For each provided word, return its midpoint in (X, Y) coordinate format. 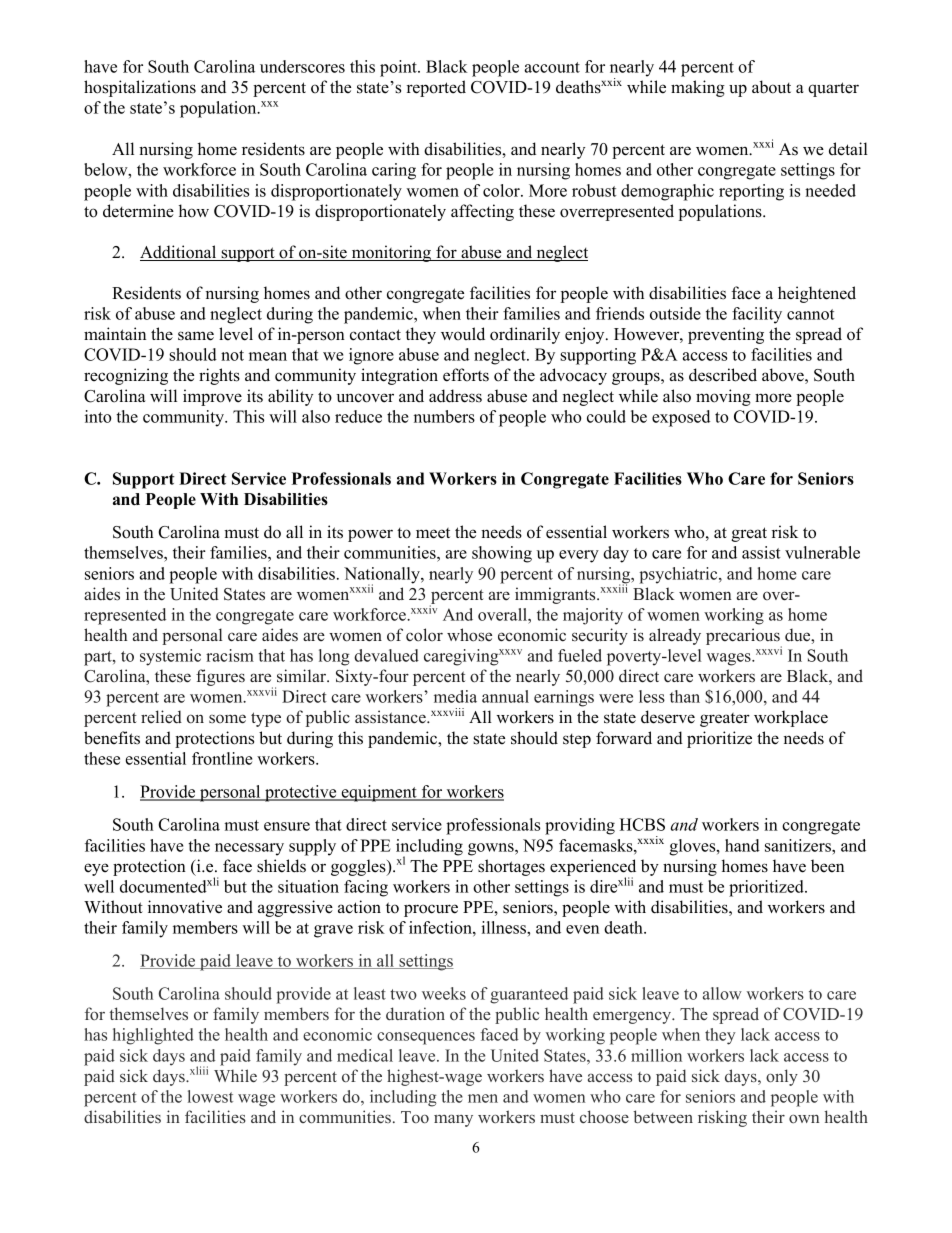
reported (436, 88)
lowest (210, 1096)
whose (469, 635)
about (771, 87)
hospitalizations (140, 88)
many (453, 1120)
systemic (170, 657)
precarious (744, 637)
